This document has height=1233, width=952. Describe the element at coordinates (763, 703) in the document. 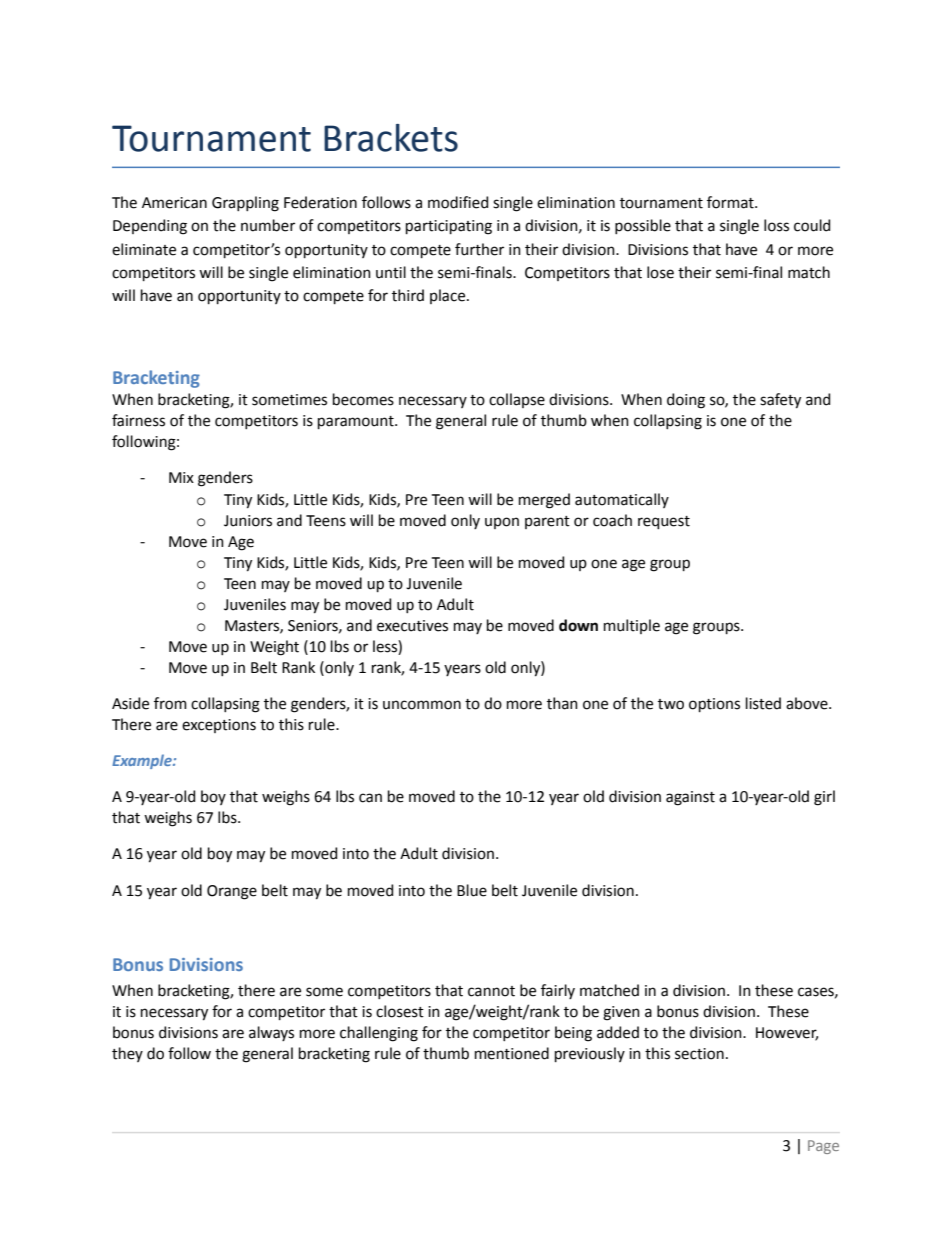

I see `listed` at that location.
